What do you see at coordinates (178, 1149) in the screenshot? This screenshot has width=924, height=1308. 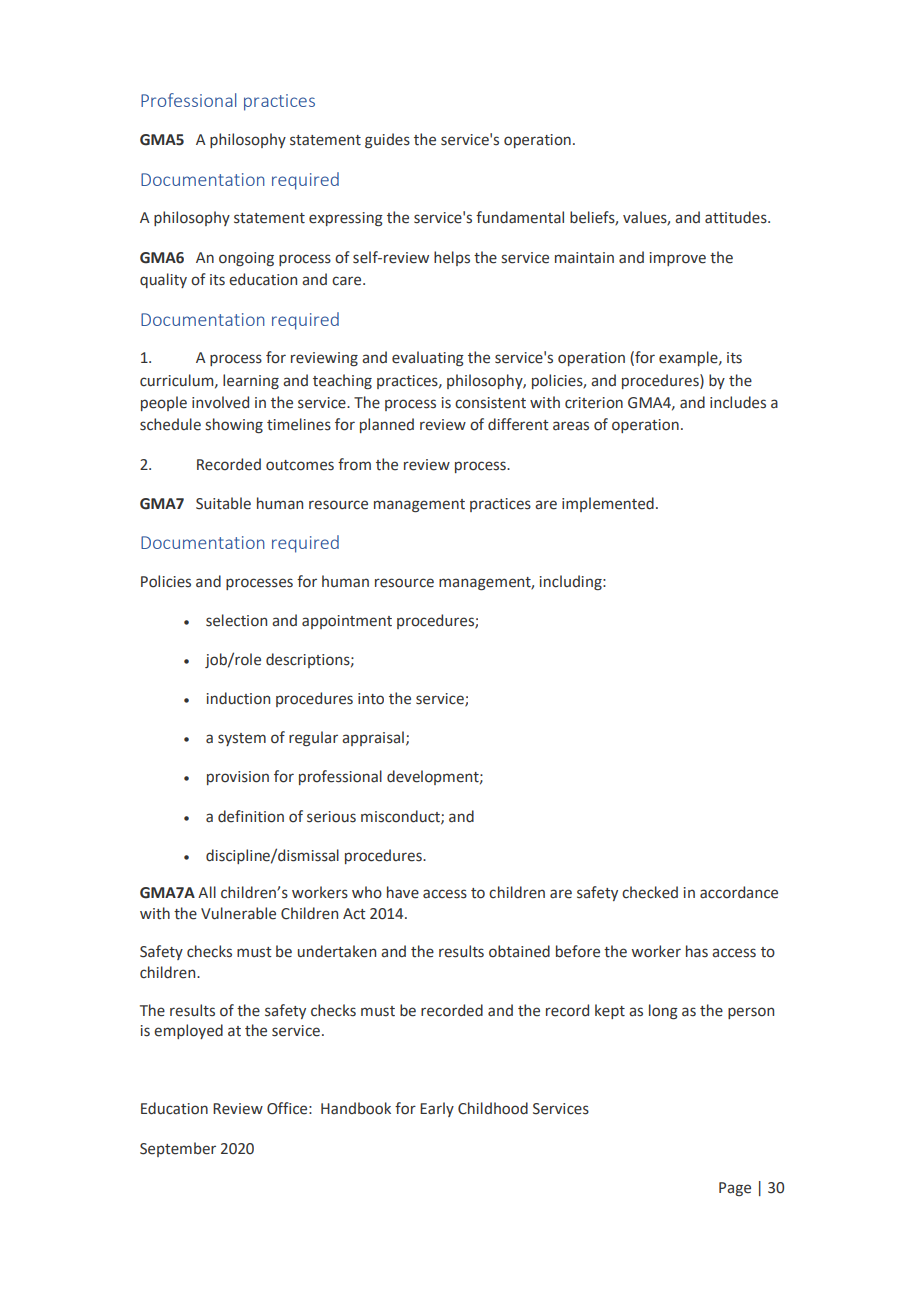 I see `September` at bounding box center [178, 1149].
